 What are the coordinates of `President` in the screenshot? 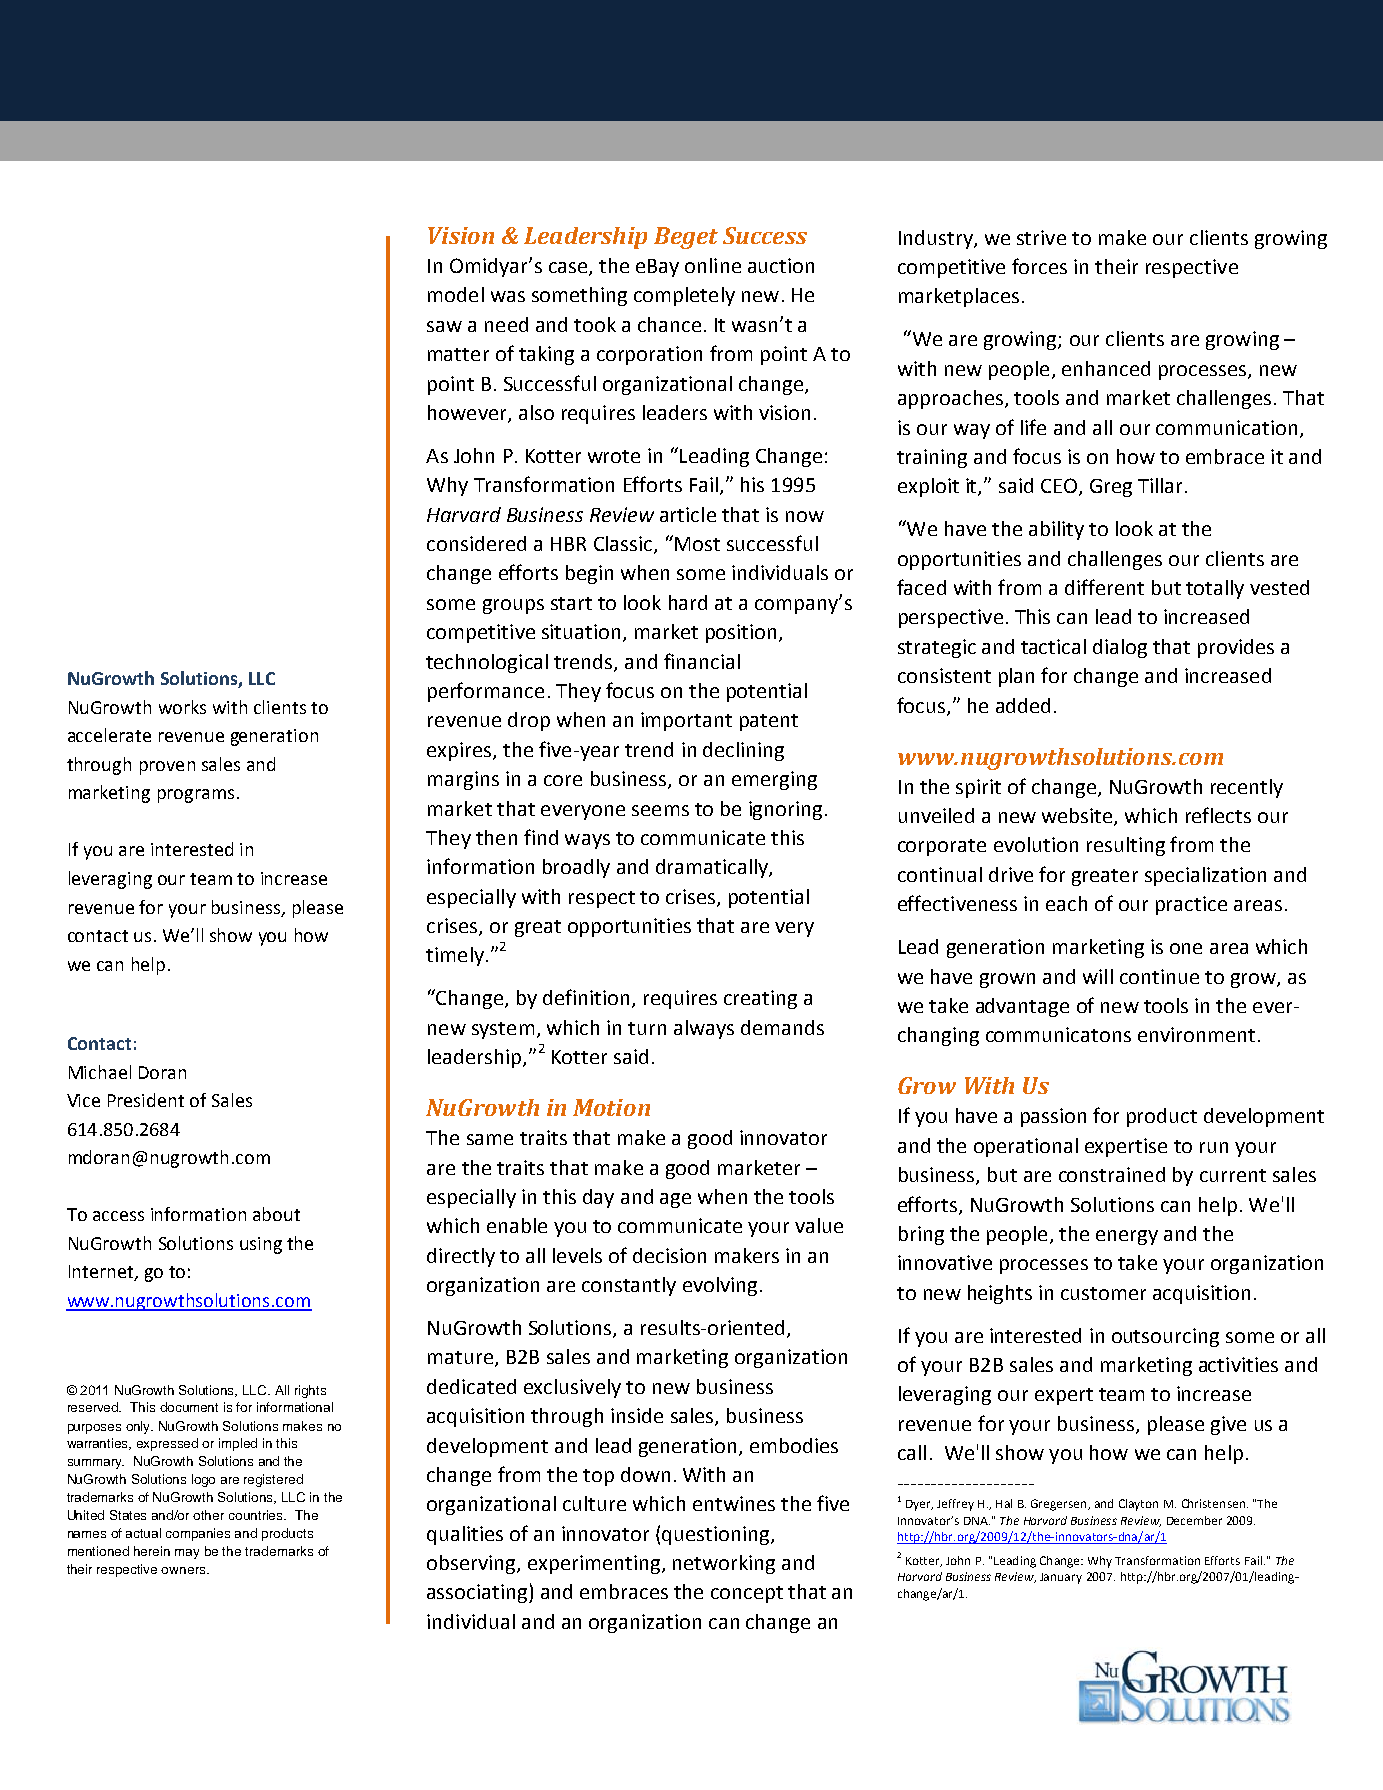 It's located at (146, 1100).
